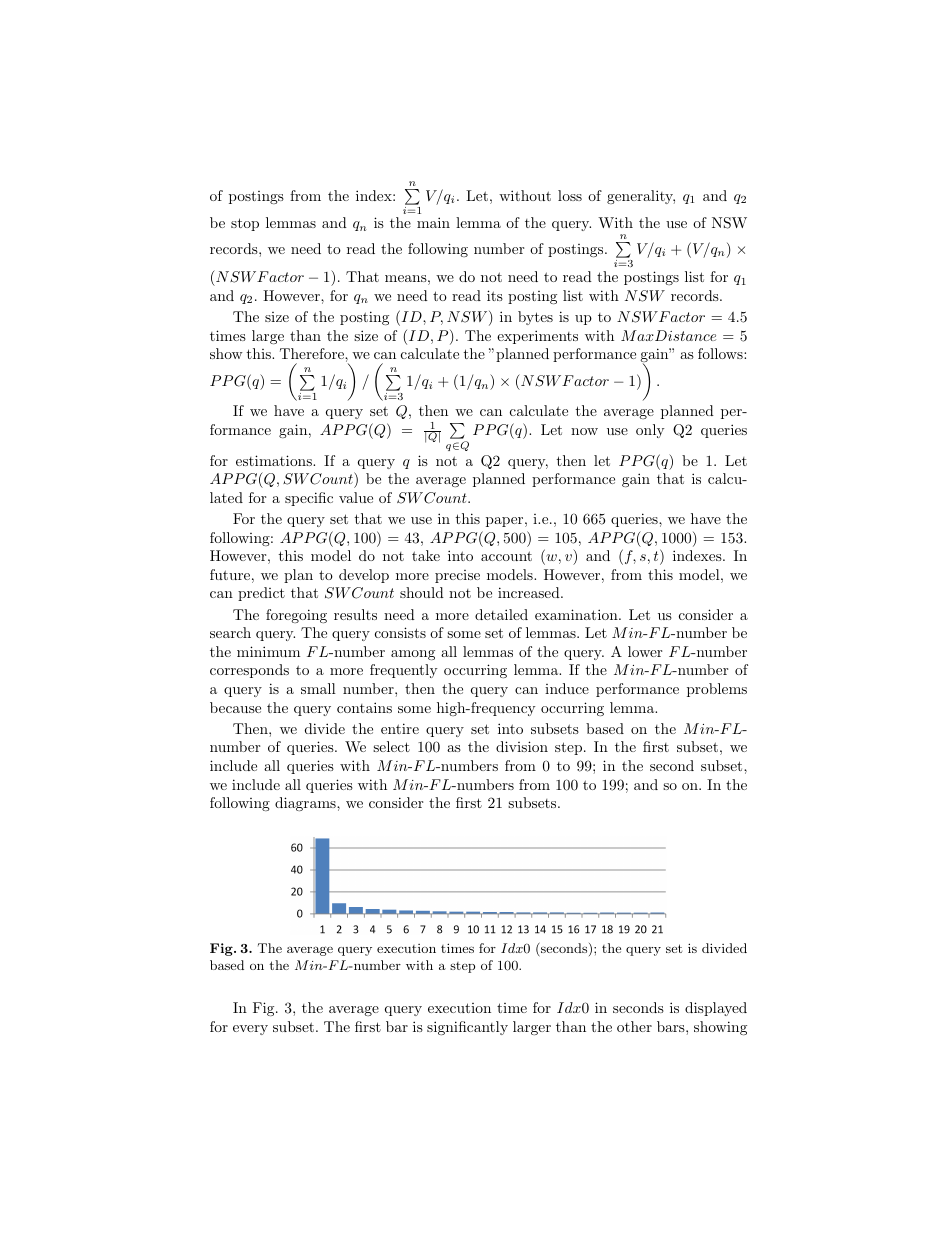  I want to click on significantly, so click(467, 1028).
